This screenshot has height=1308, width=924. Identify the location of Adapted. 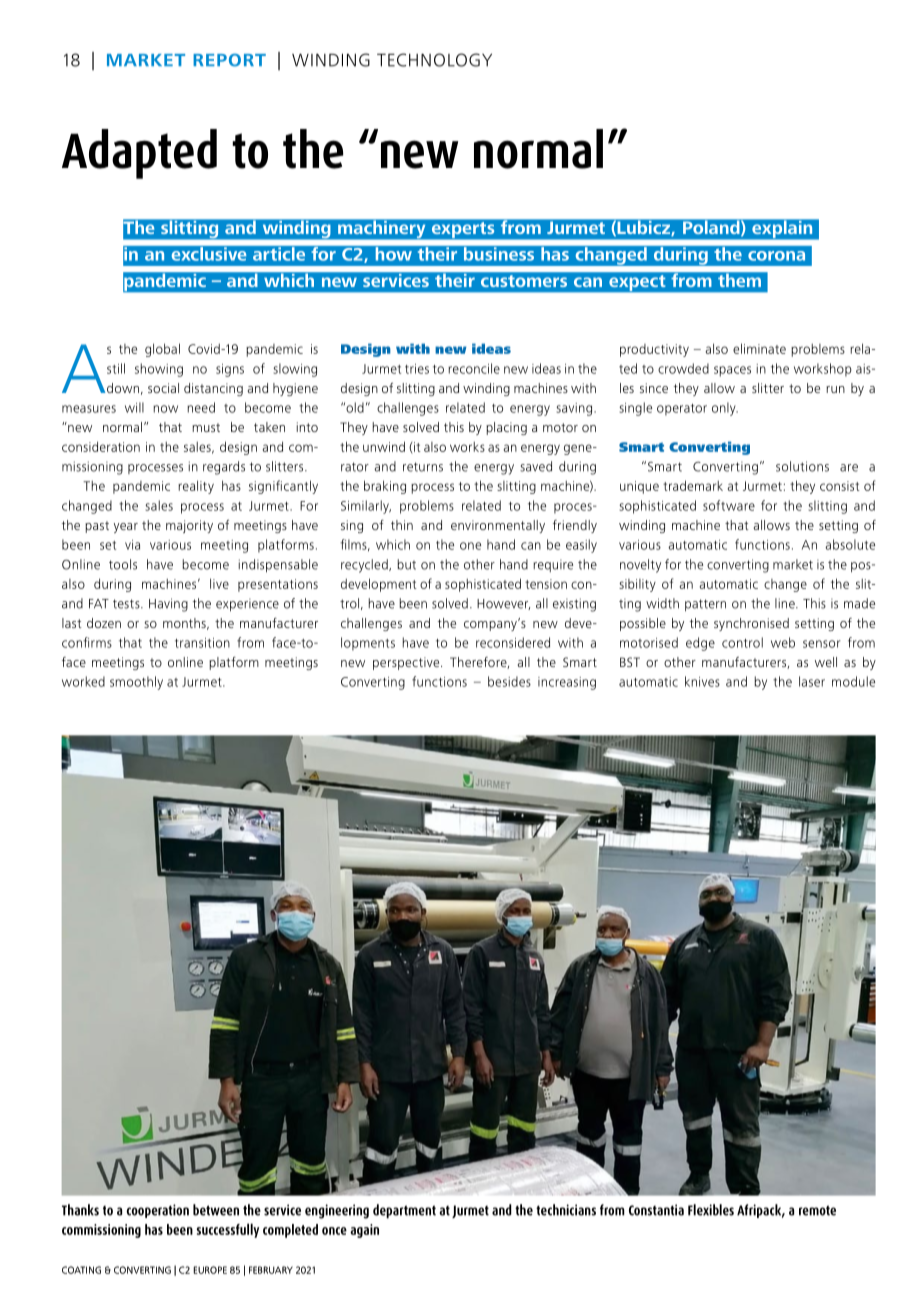
(139, 154).
